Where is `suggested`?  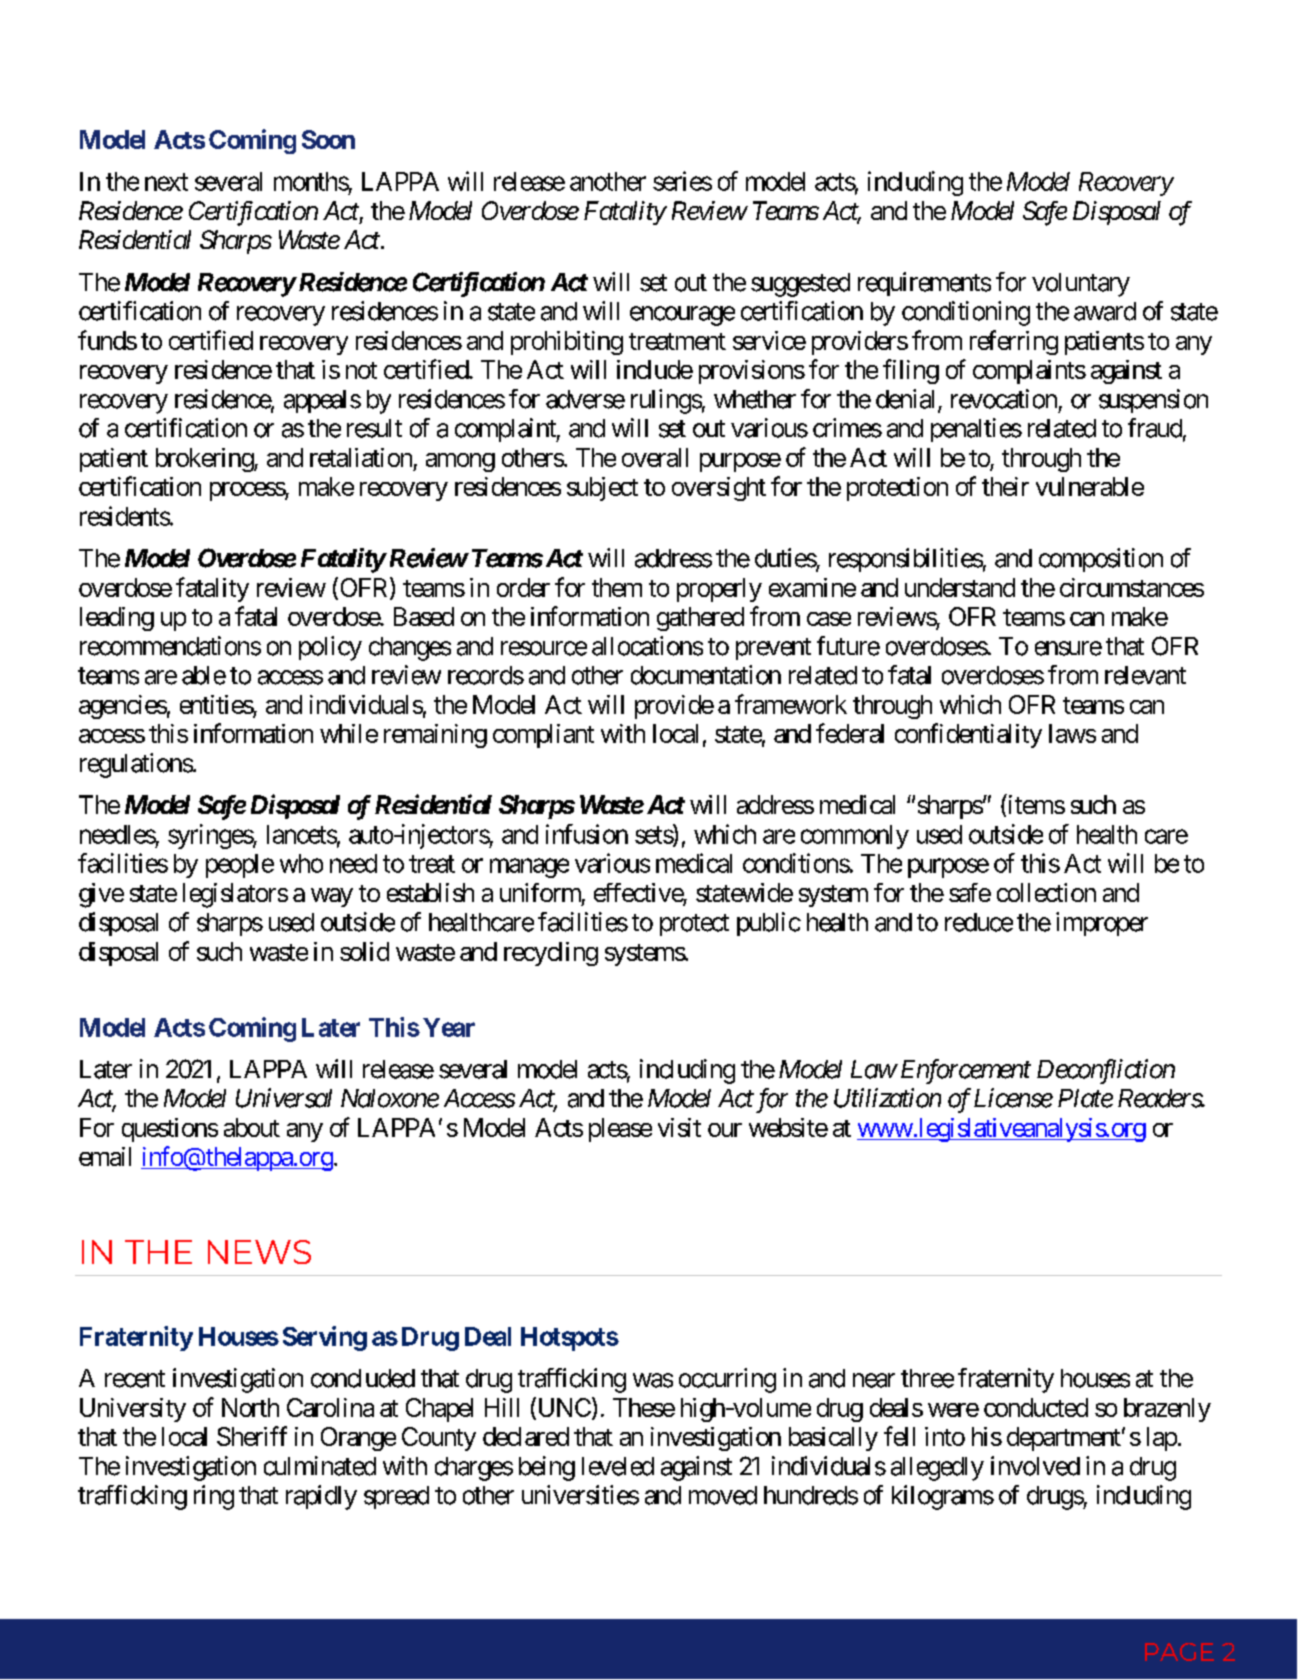 suggested is located at coordinates (800, 285).
